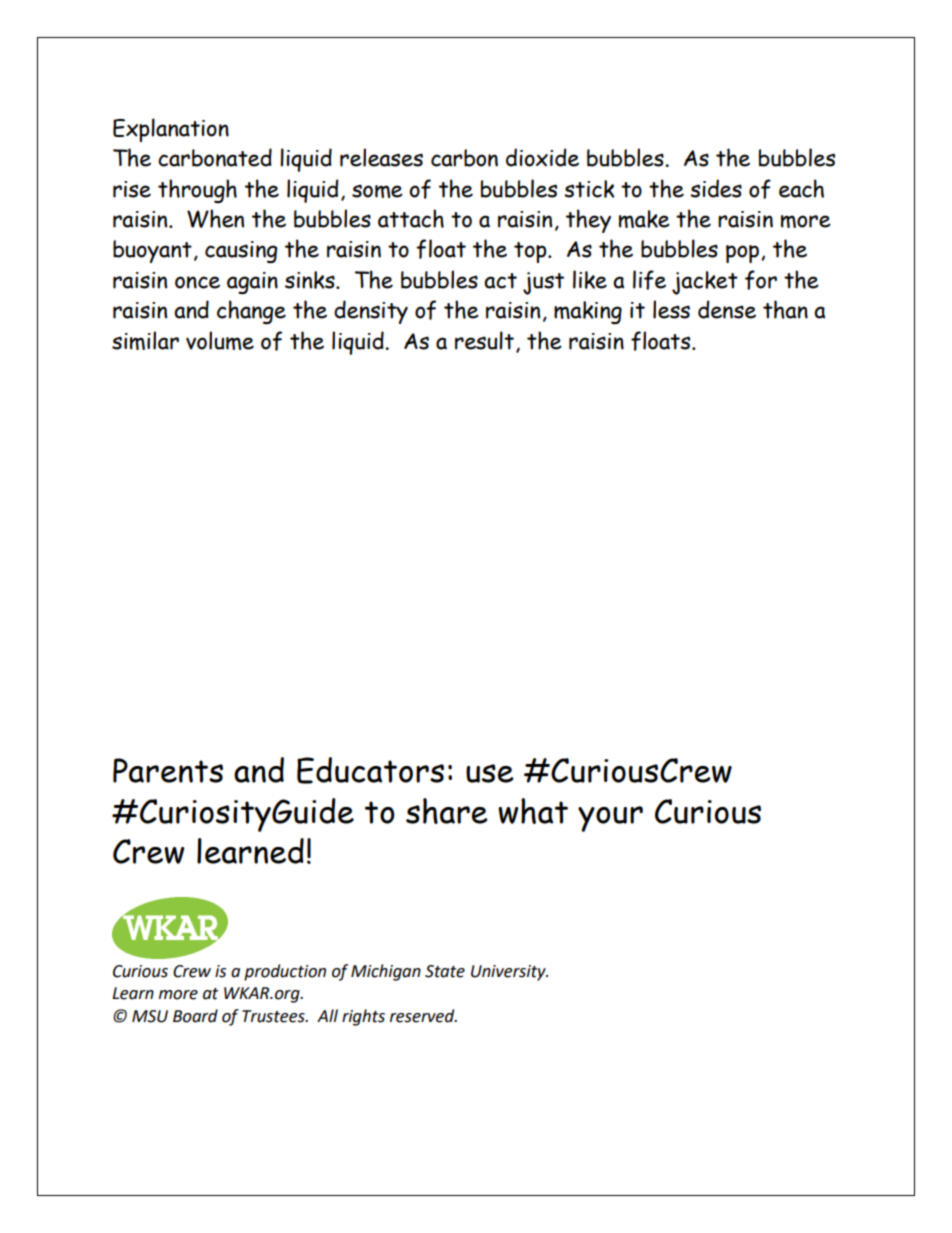  What do you see at coordinates (195, 1016) in the image?
I see `Board` at bounding box center [195, 1016].
